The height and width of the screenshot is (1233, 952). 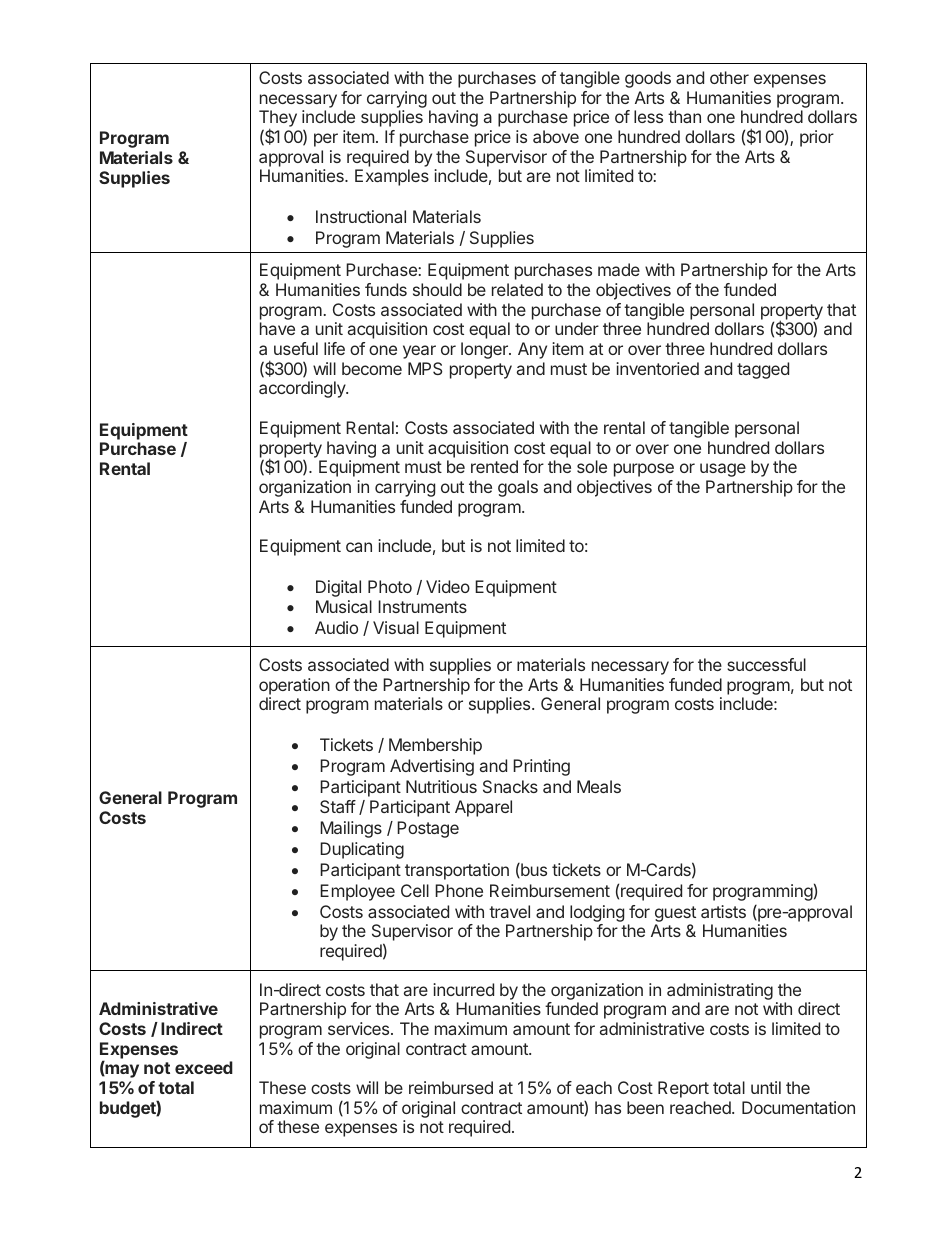 What do you see at coordinates (729, 77) in the screenshot?
I see `other` at bounding box center [729, 77].
